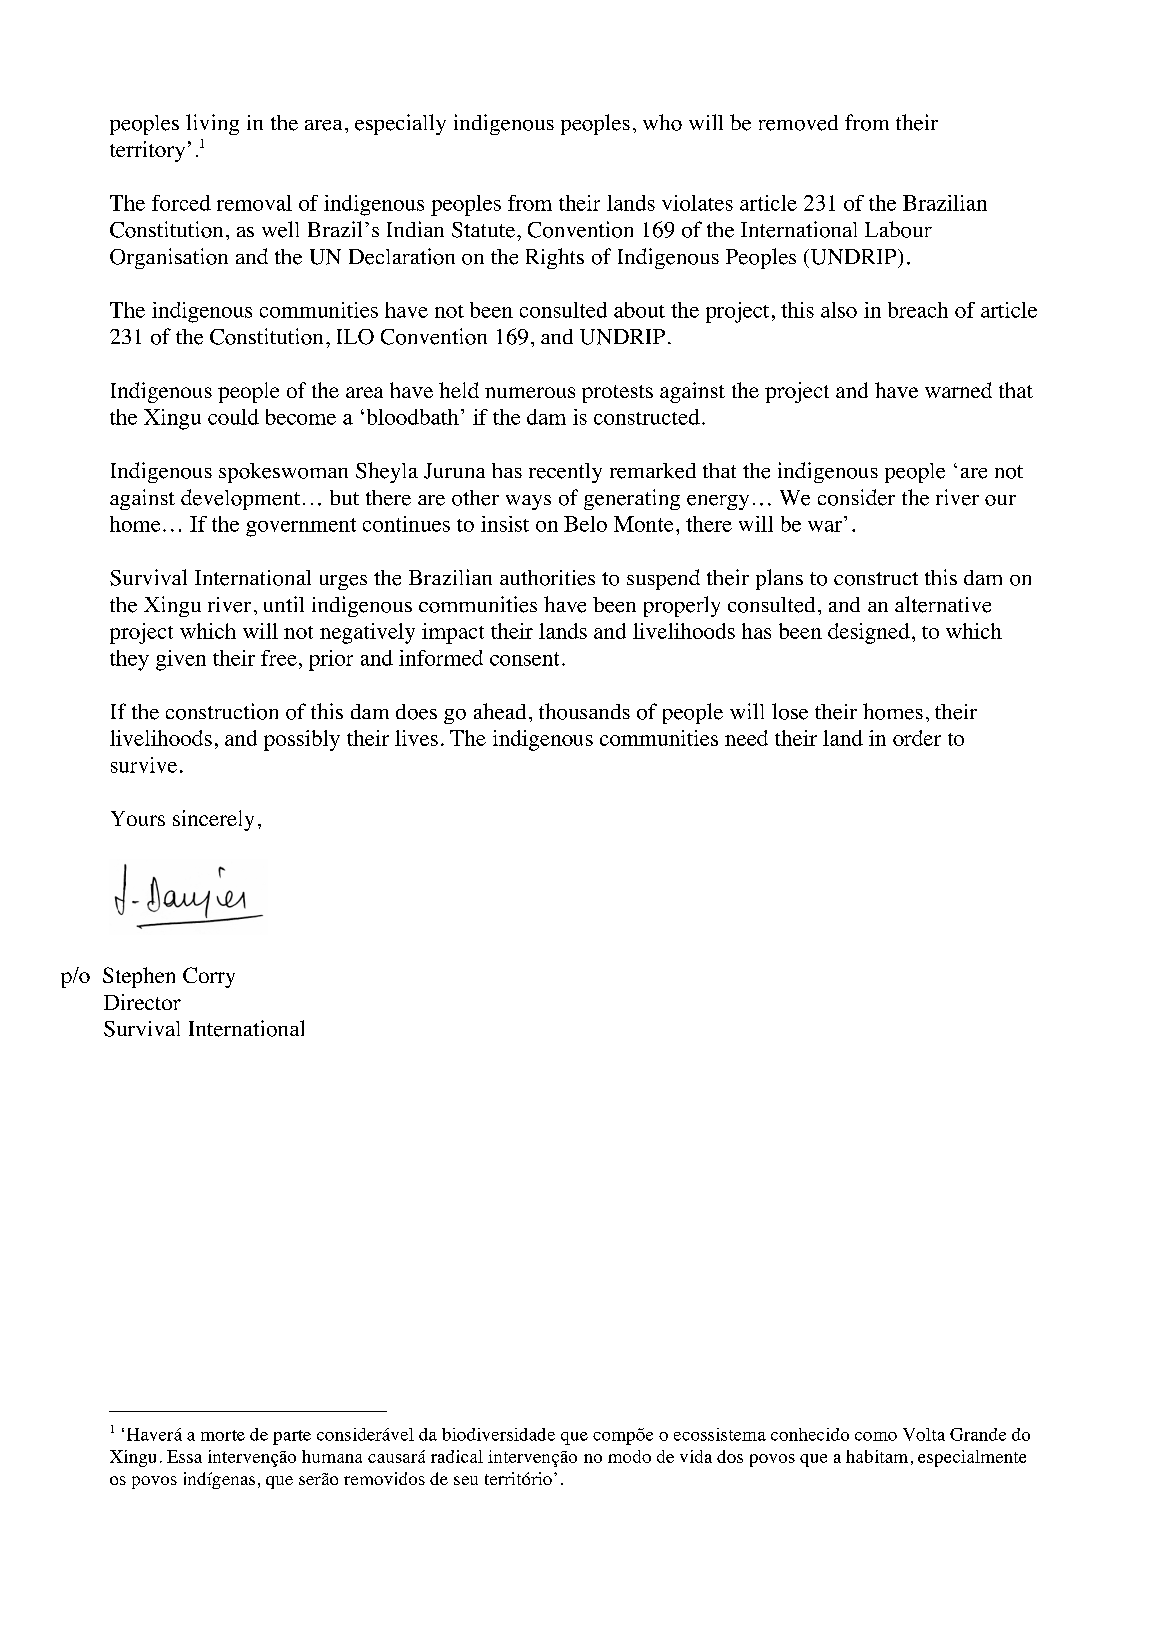 This screenshot has height=1626, width=1149. I want to click on Statute, so click(483, 230).
